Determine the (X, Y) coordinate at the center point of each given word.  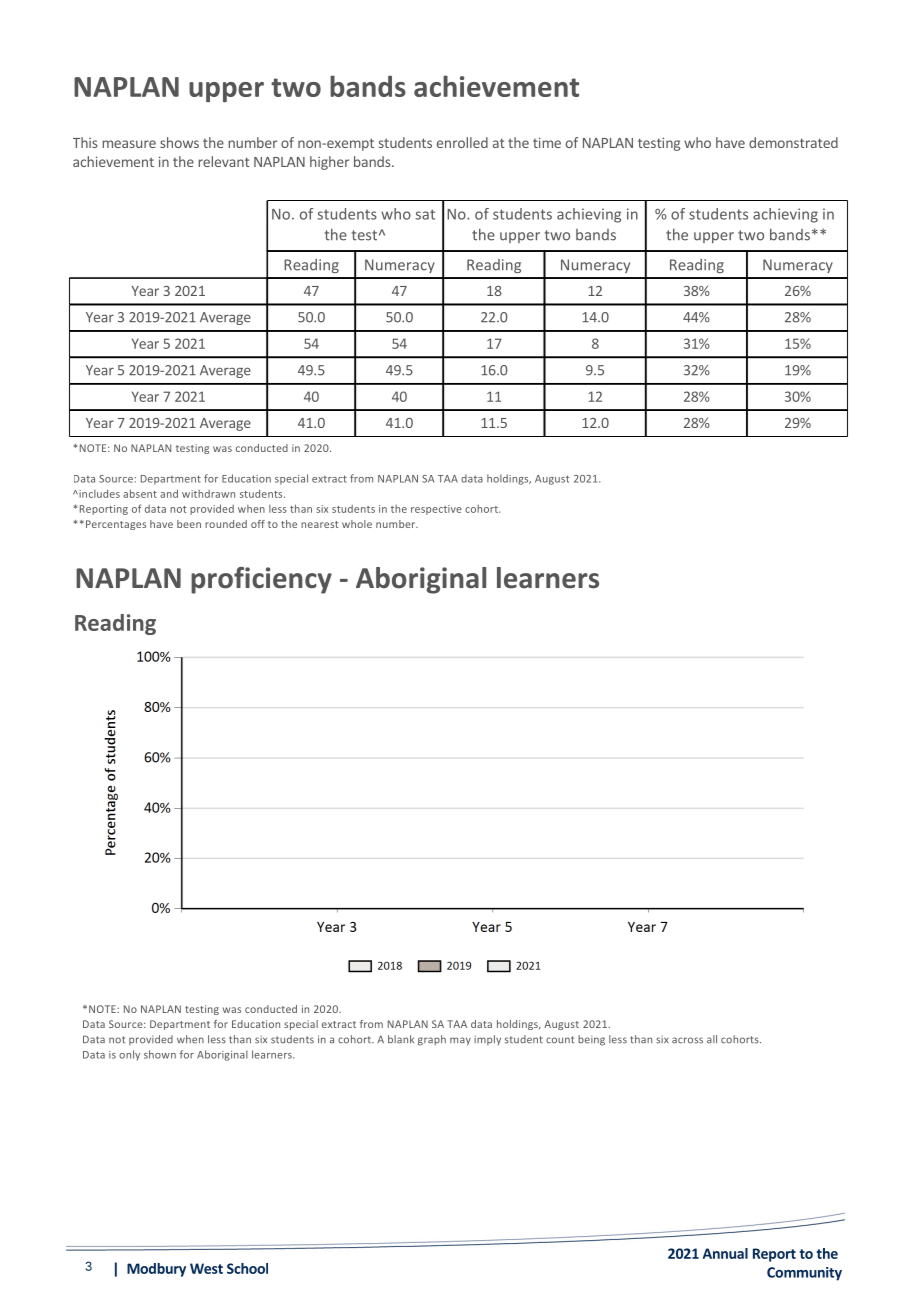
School (247, 1268)
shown (160, 1054)
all (712, 1039)
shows (179, 142)
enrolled (462, 142)
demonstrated (793, 142)
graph (432, 1040)
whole (357, 524)
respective (436, 510)
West (206, 1268)
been (189, 524)
